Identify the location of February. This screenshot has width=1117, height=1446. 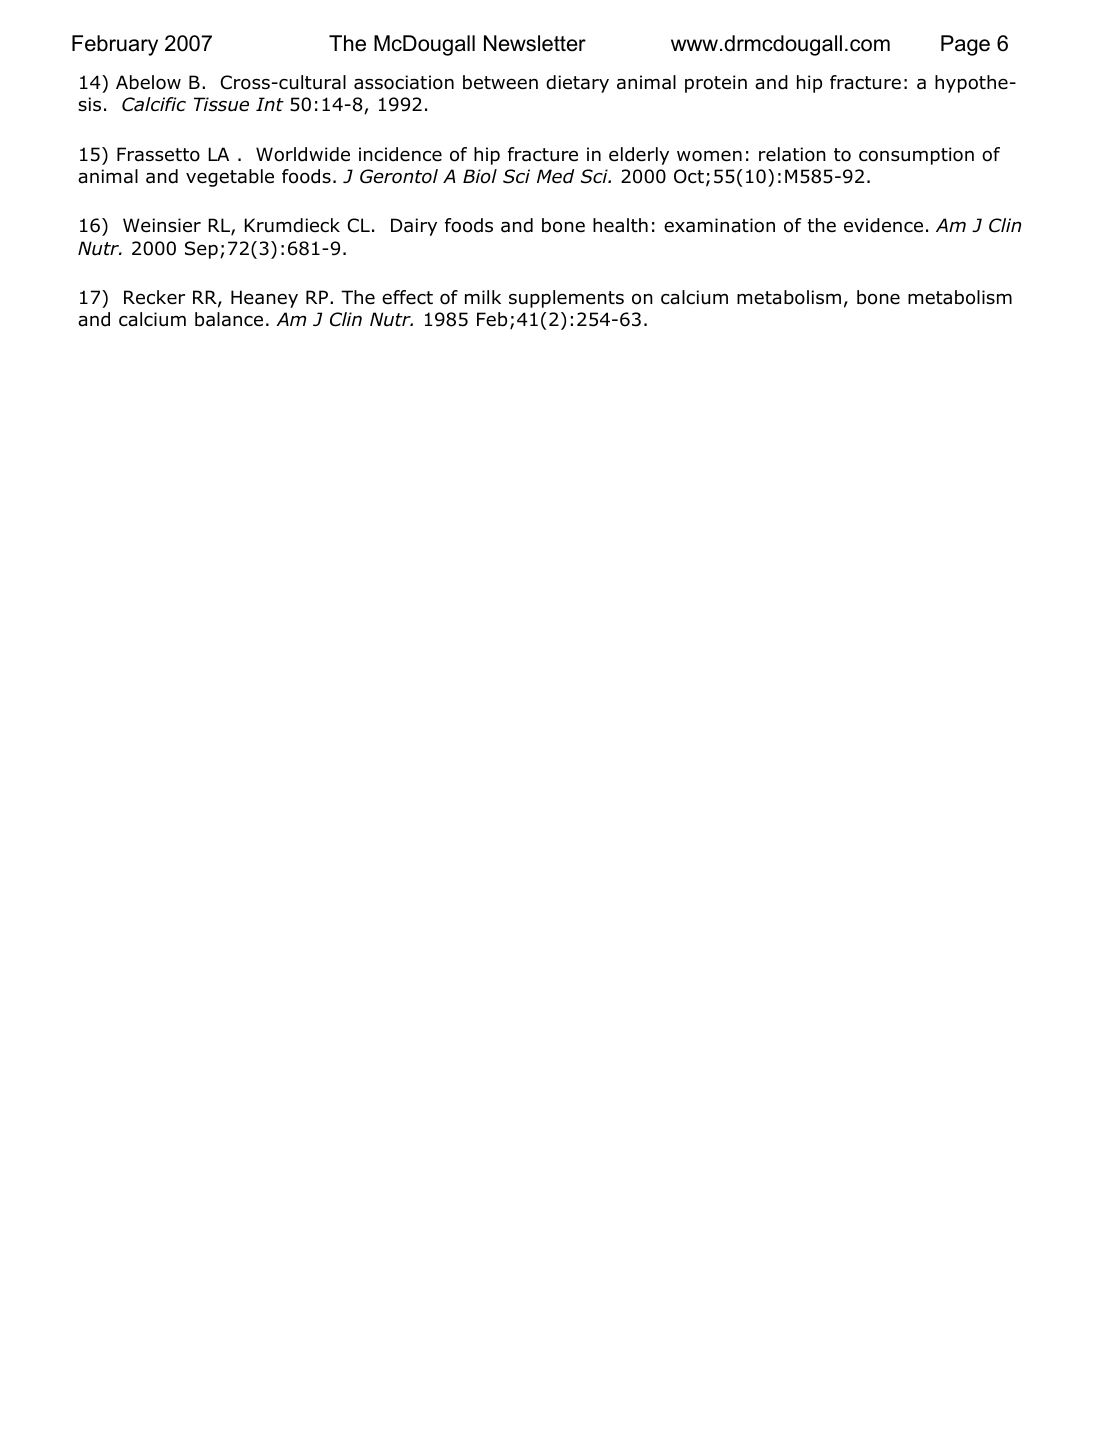
(115, 45).
